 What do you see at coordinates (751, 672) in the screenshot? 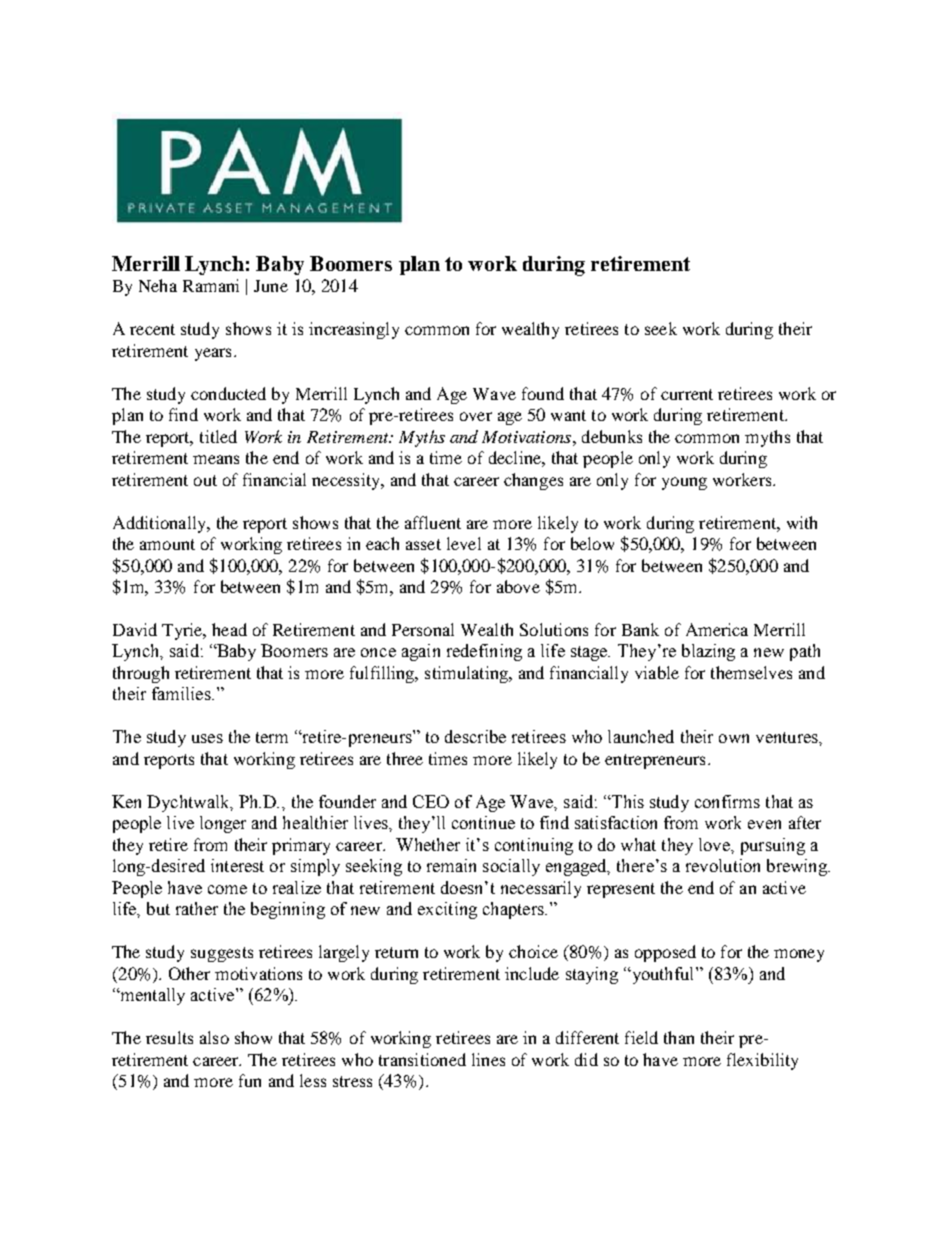
I see `themselves` at bounding box center [751, 672].
